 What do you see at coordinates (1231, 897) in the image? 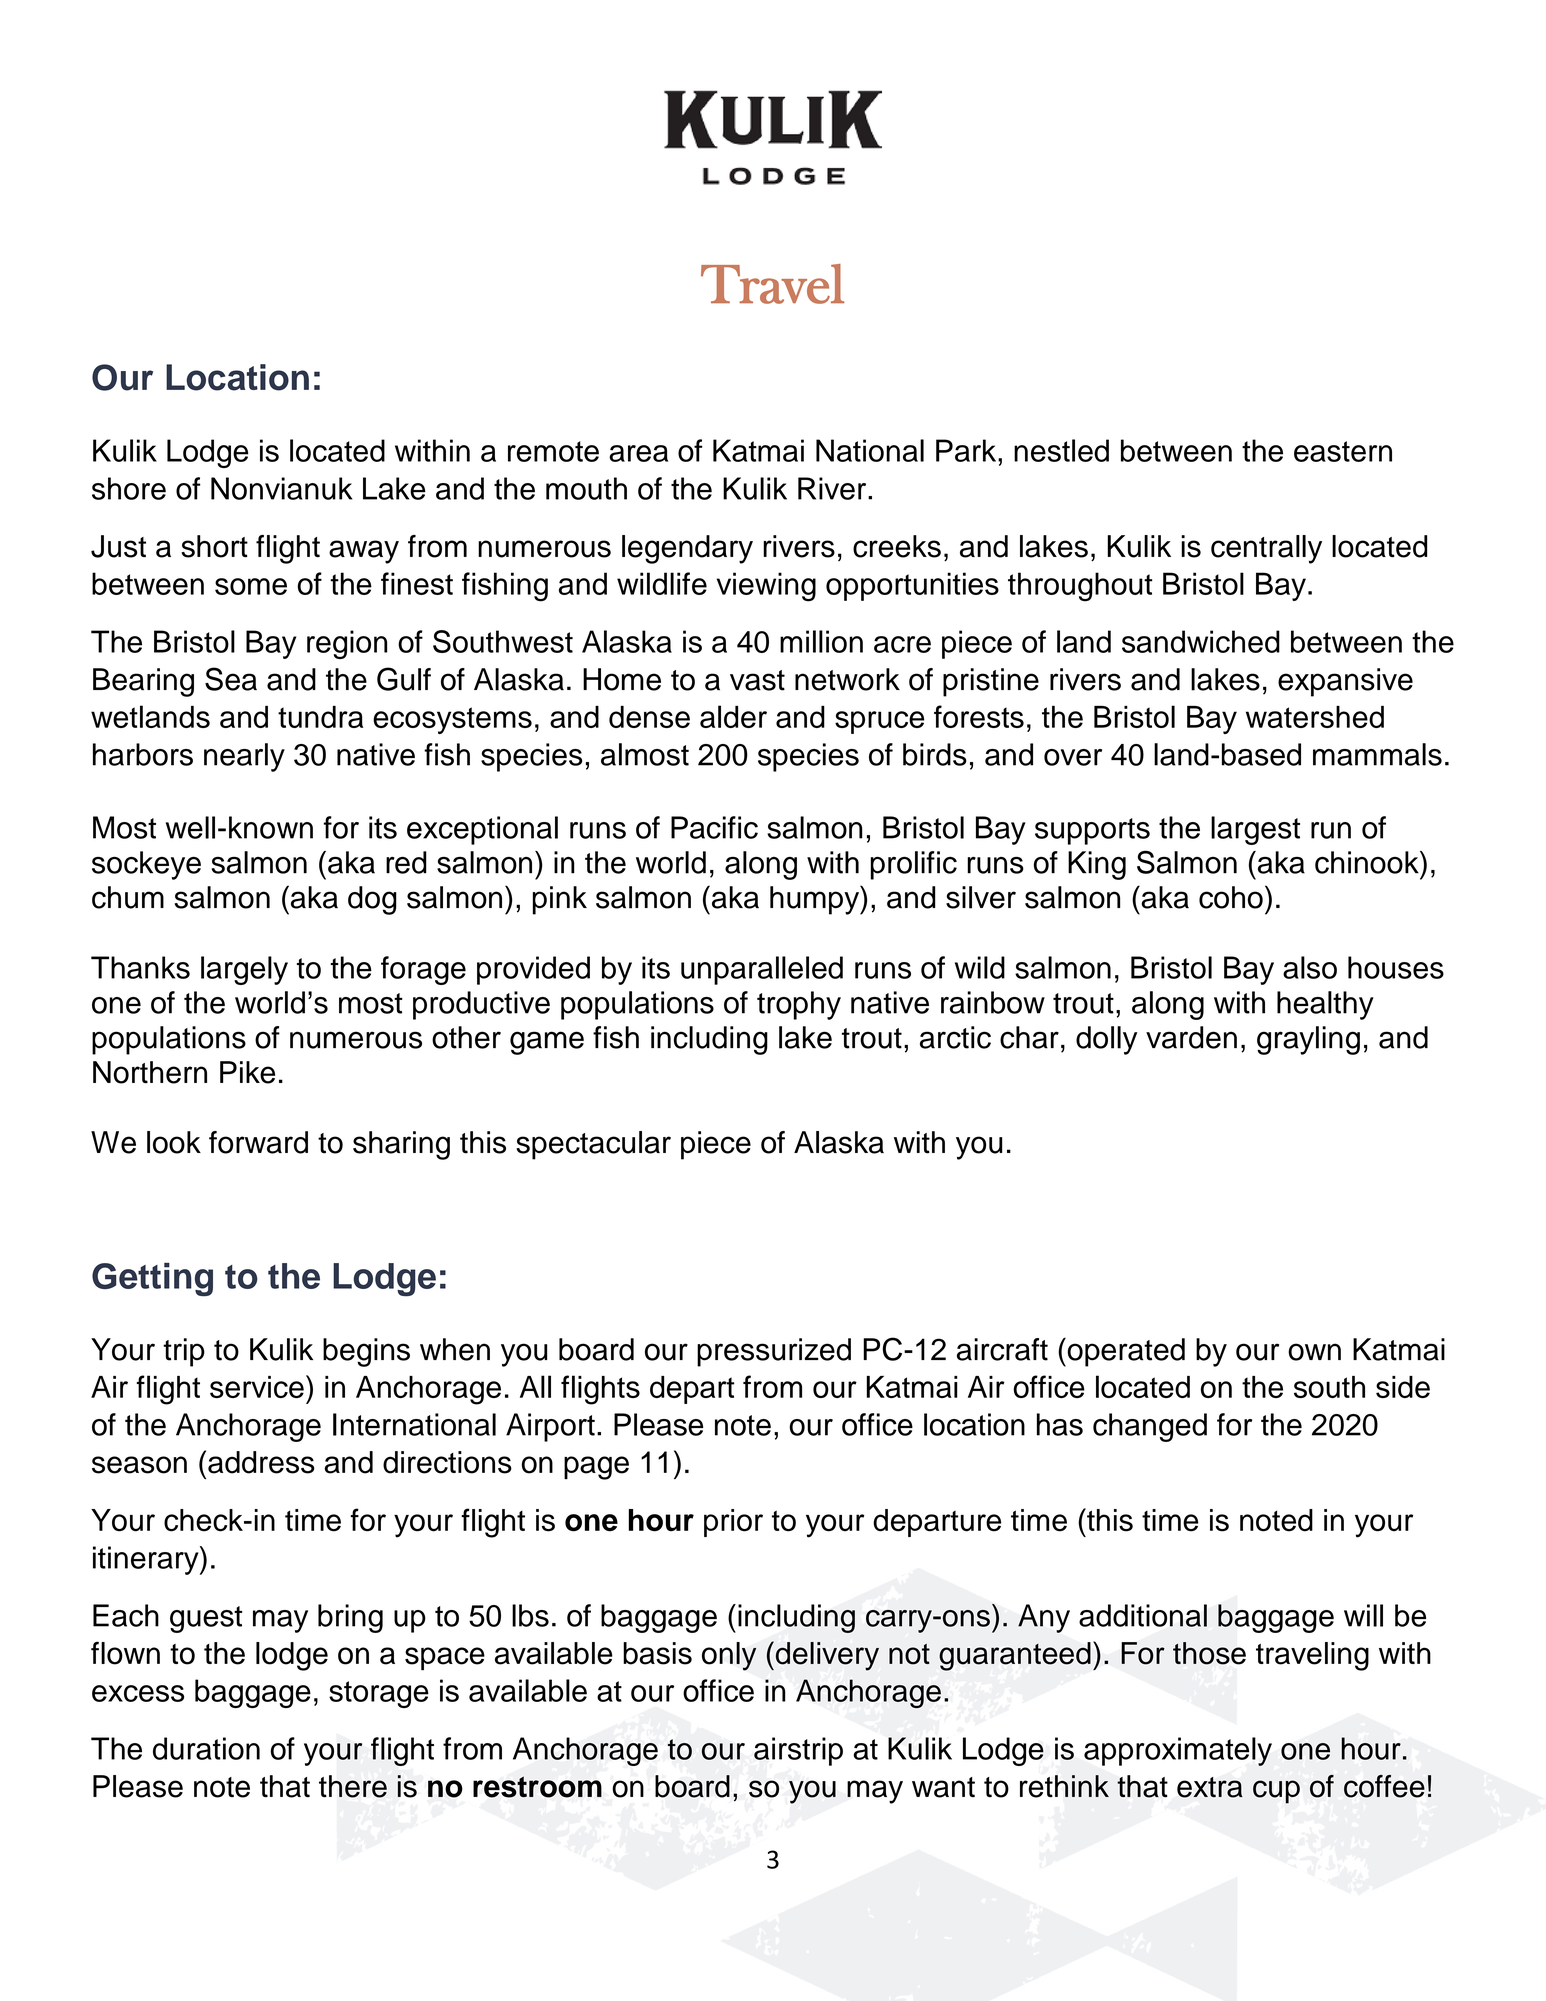
I see `coho` at bounding box center [1231, 897].
